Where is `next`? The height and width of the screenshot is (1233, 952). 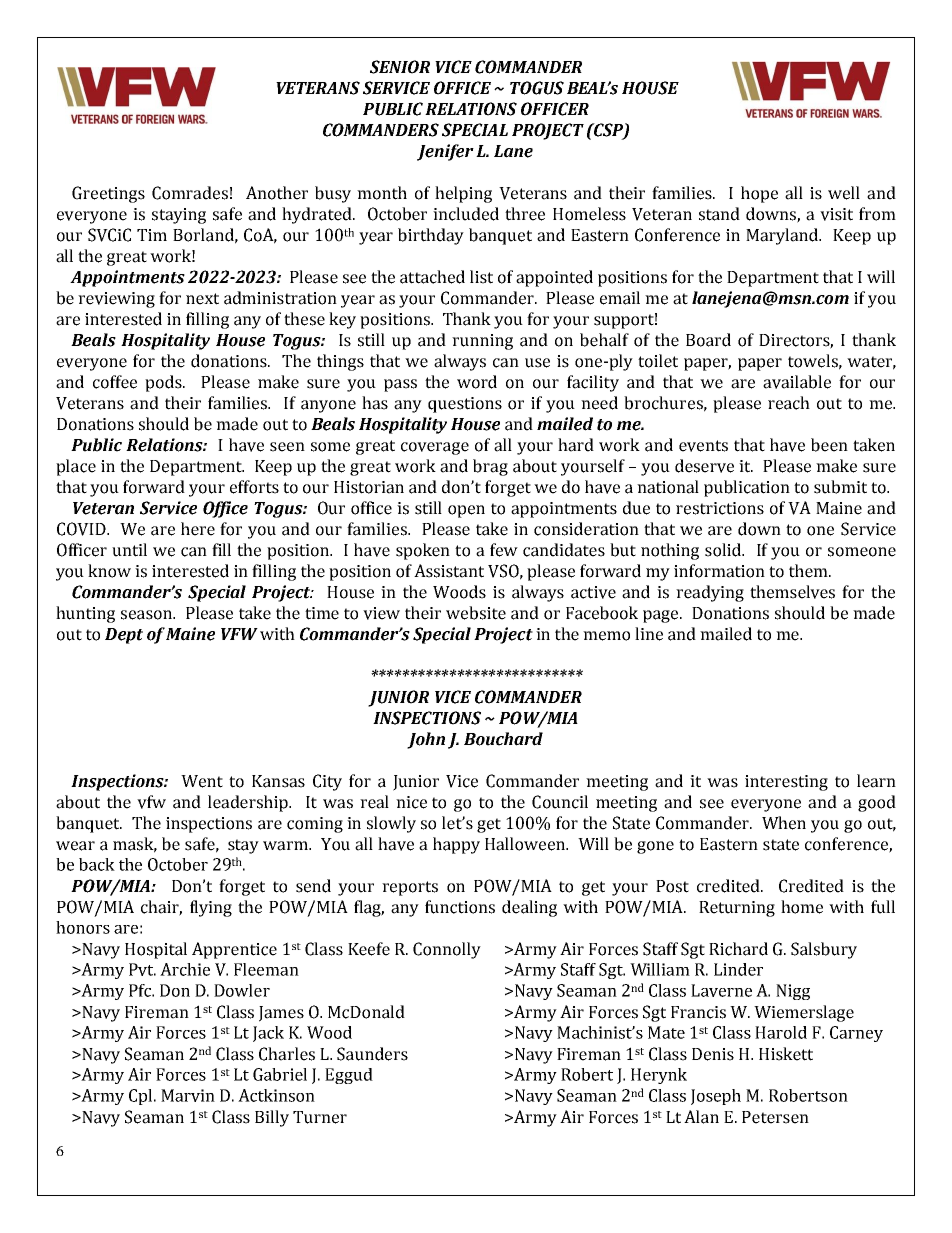 next is located at coordinates (202, 299).
